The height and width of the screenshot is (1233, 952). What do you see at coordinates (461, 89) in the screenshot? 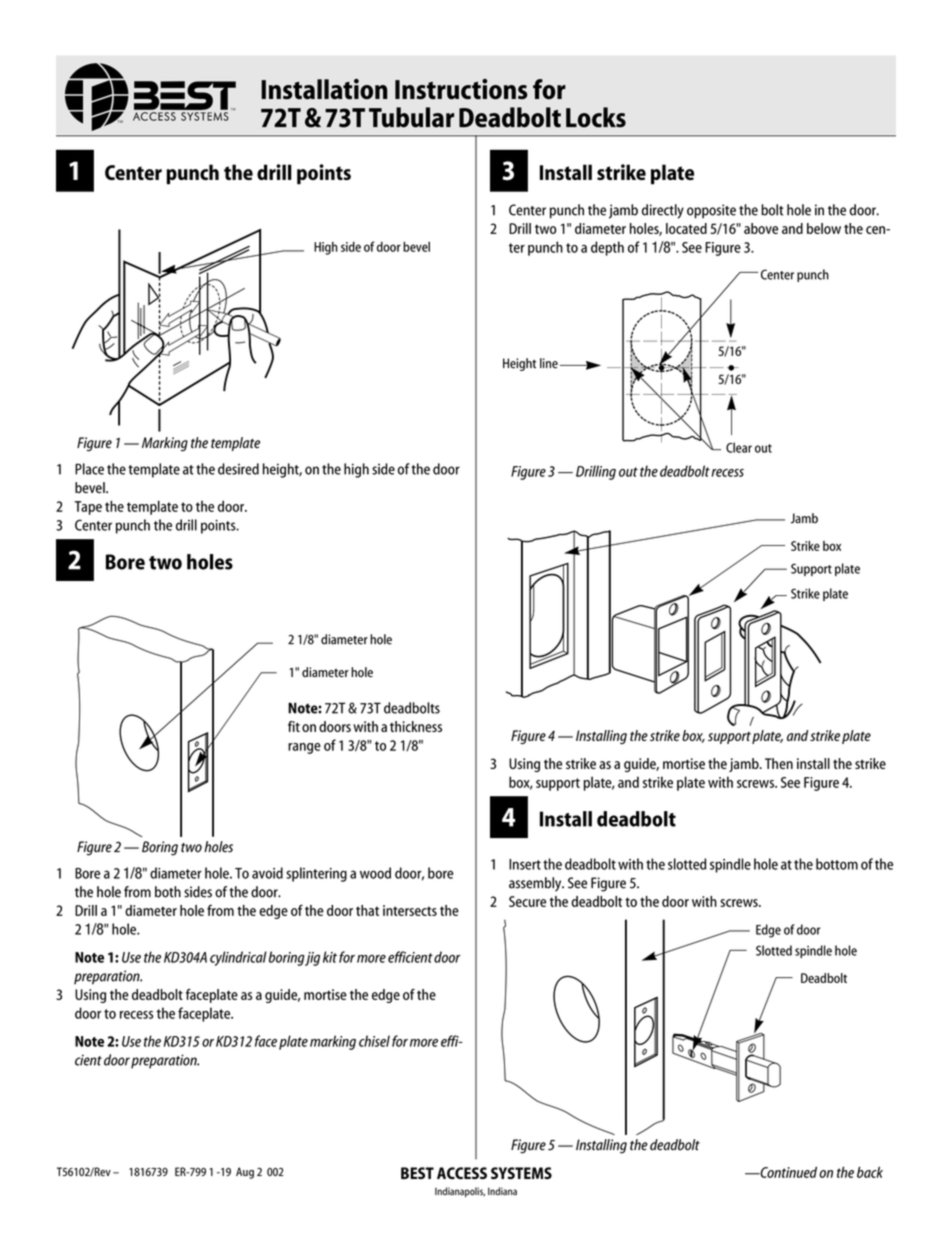
I see `Instructions` at bounding box center [461, 89].
